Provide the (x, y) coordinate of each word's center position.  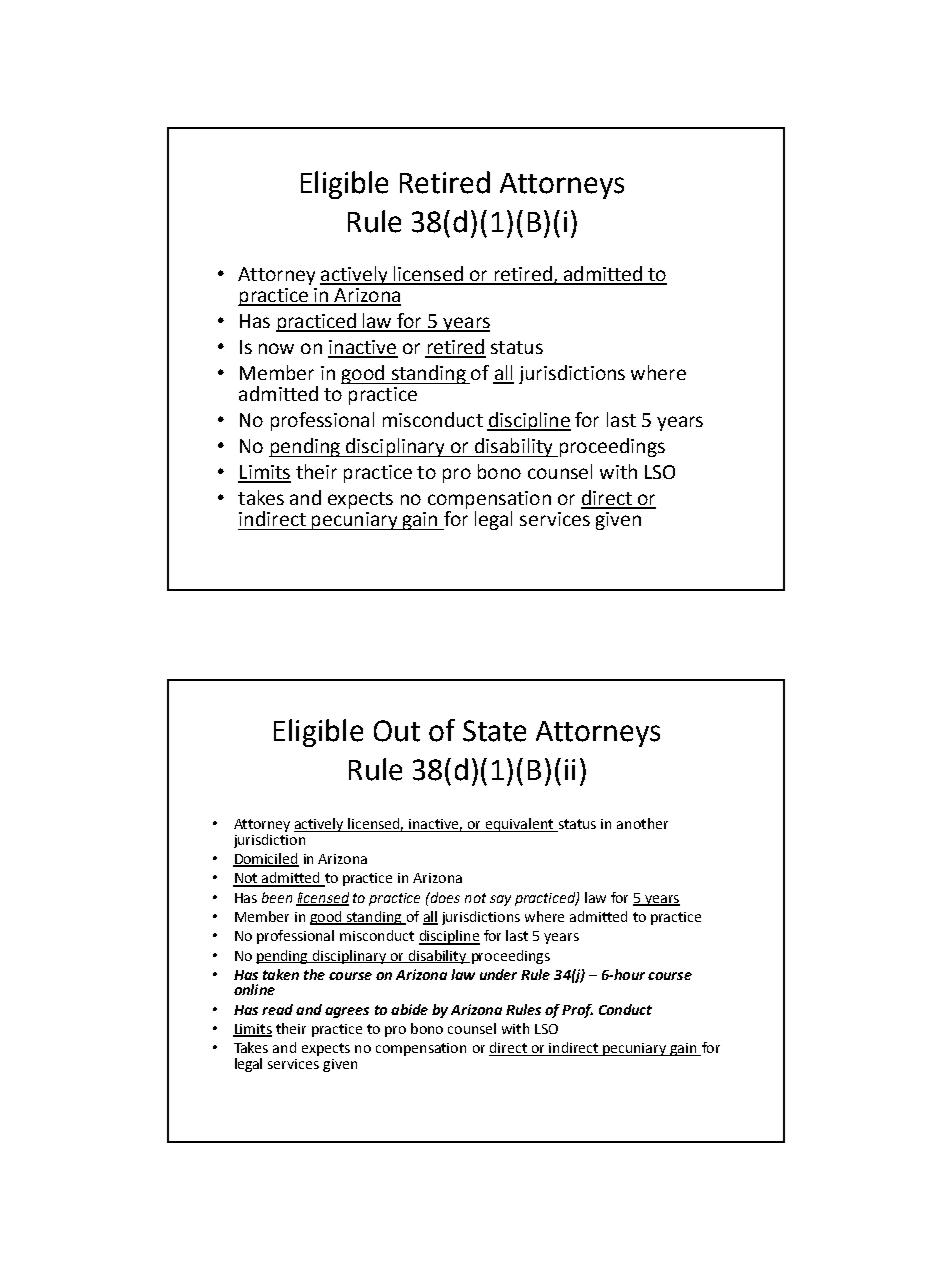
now (276, 348)
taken (281, 974)
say (500, 900)
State (494, 731)
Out (397, 731)
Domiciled (266, 859)
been (277, 897)
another (642, 823)
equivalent (520, 825)
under (498, 974)
